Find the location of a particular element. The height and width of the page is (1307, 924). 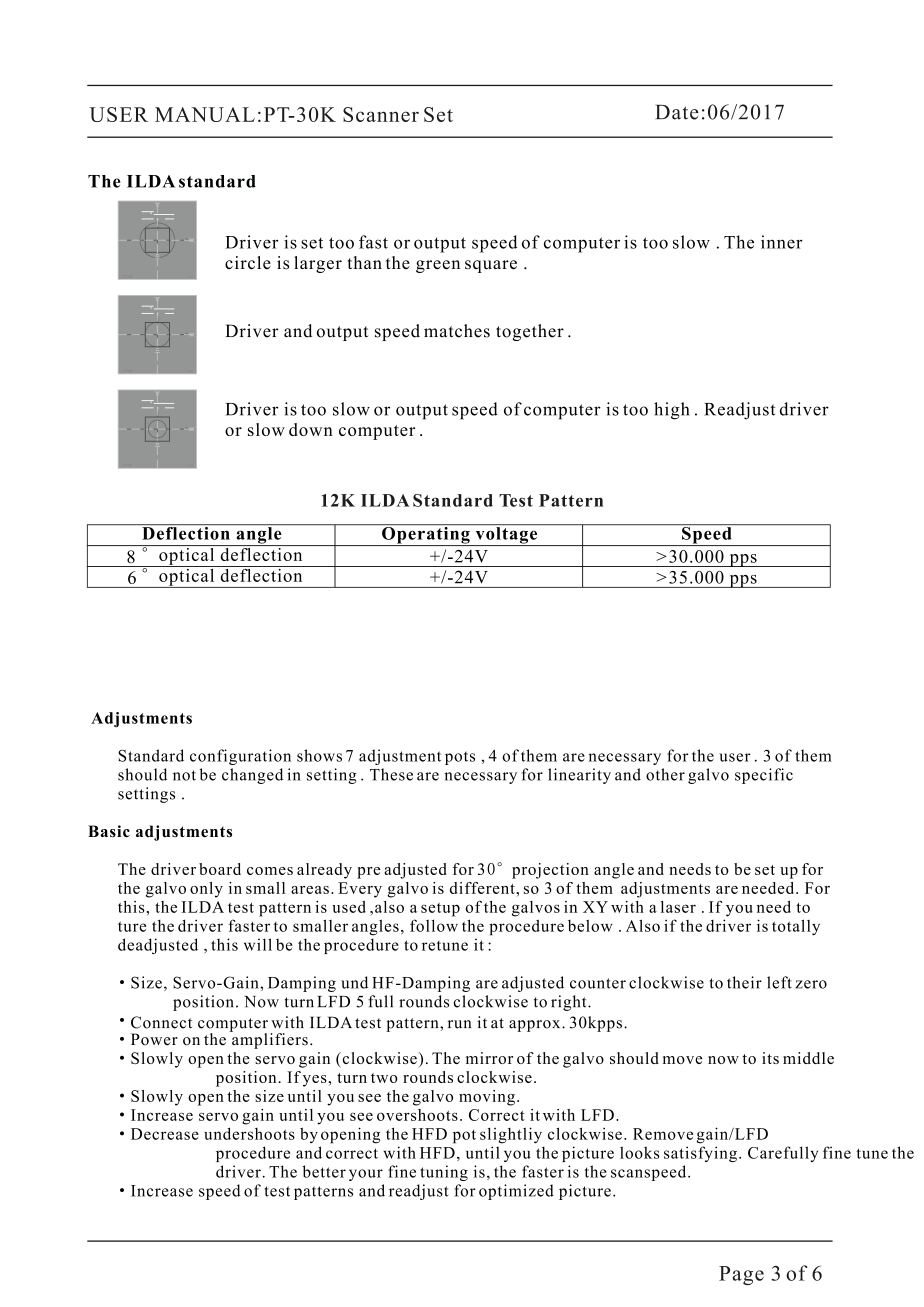

circle is located at coordinates (248, 263).
